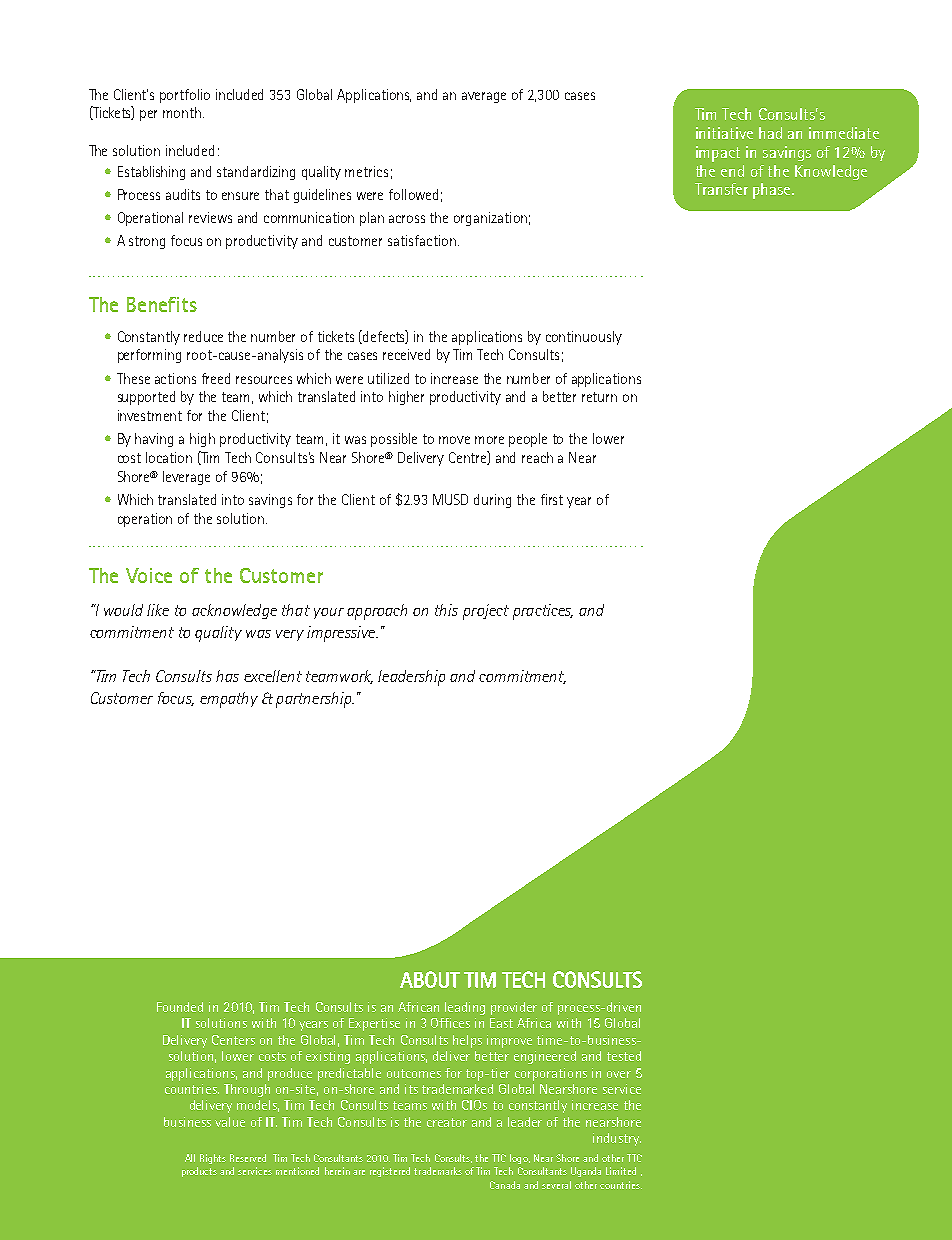 Image resolution: width=952 pixels, height=1240 pixels. I want to click on empathy, so click(229, 700).
